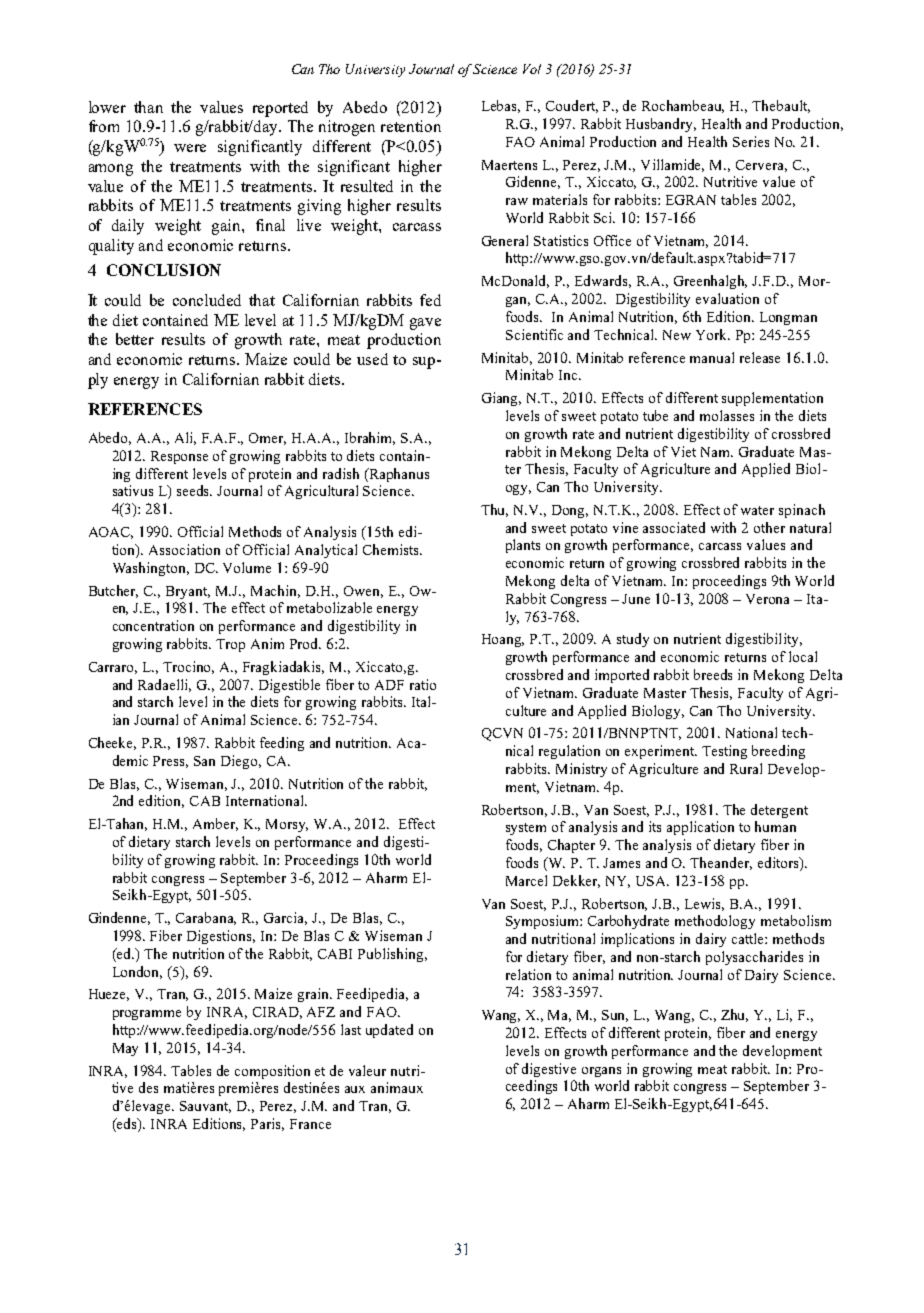 The height and width of the page is (1313, 924). What do you see at coordinates (517, 201) in the page?
I see `raw` at bounding box center [517, 201].
